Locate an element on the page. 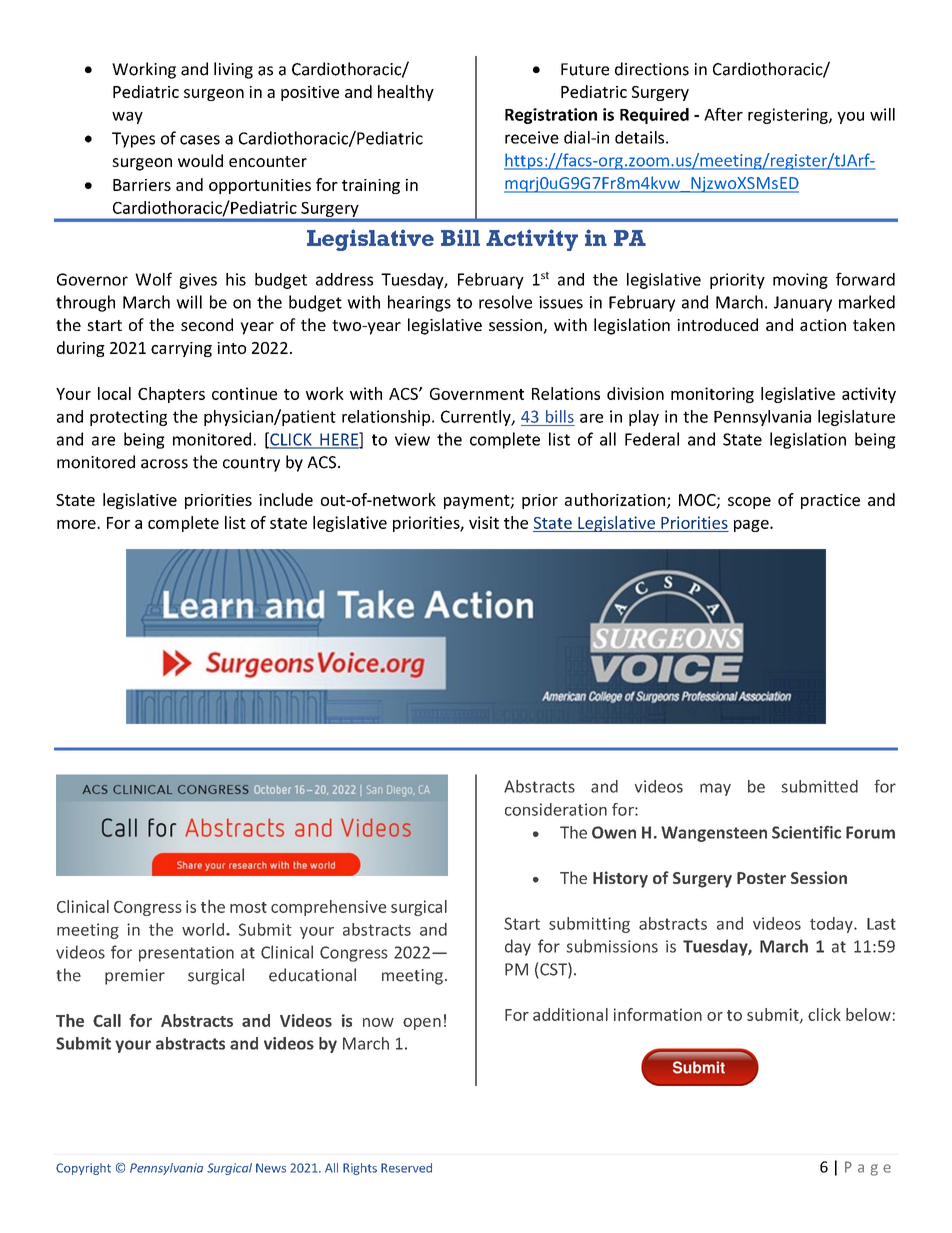  visit is located at coordinates (484, 522).
